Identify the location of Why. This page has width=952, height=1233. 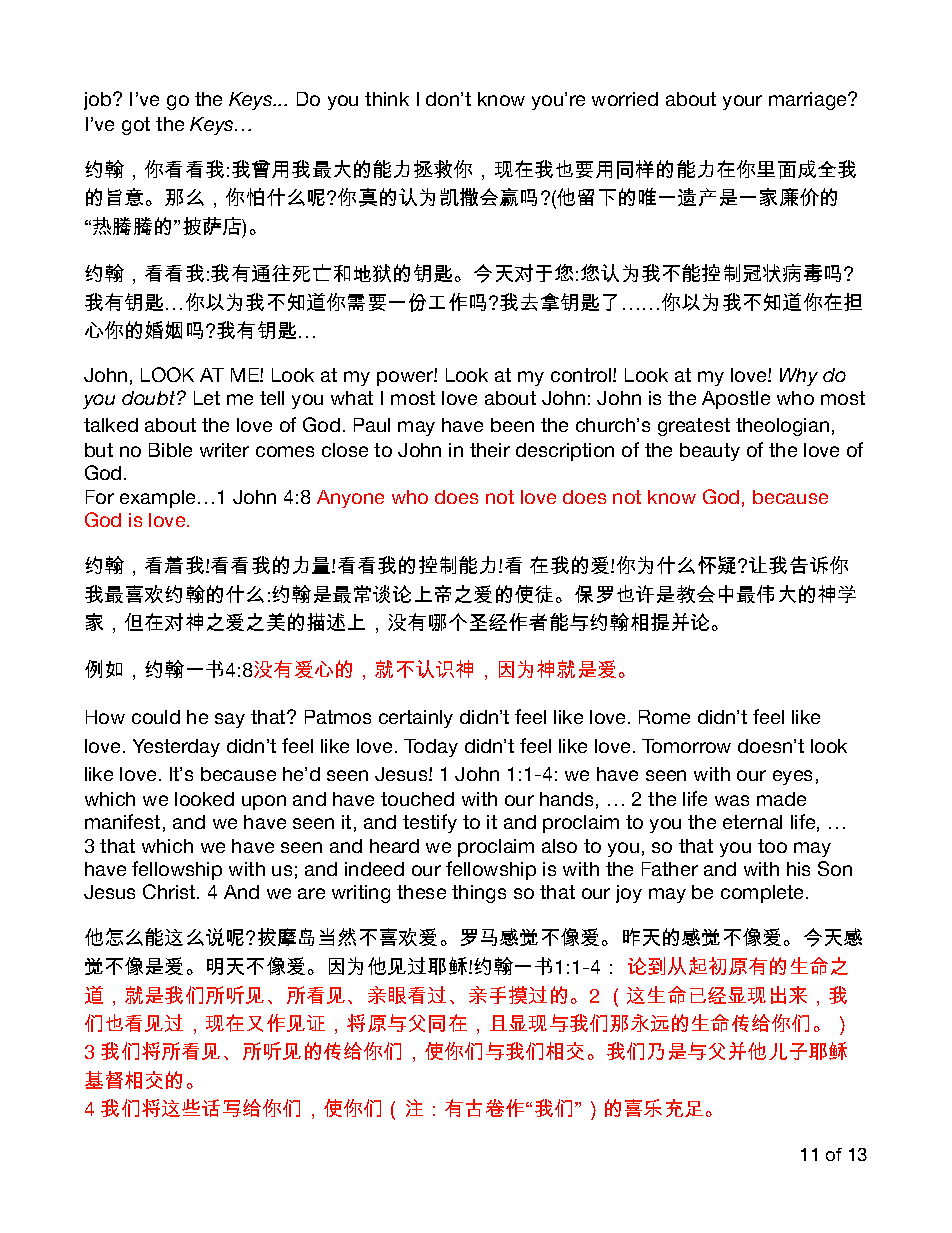
(799, 377).
